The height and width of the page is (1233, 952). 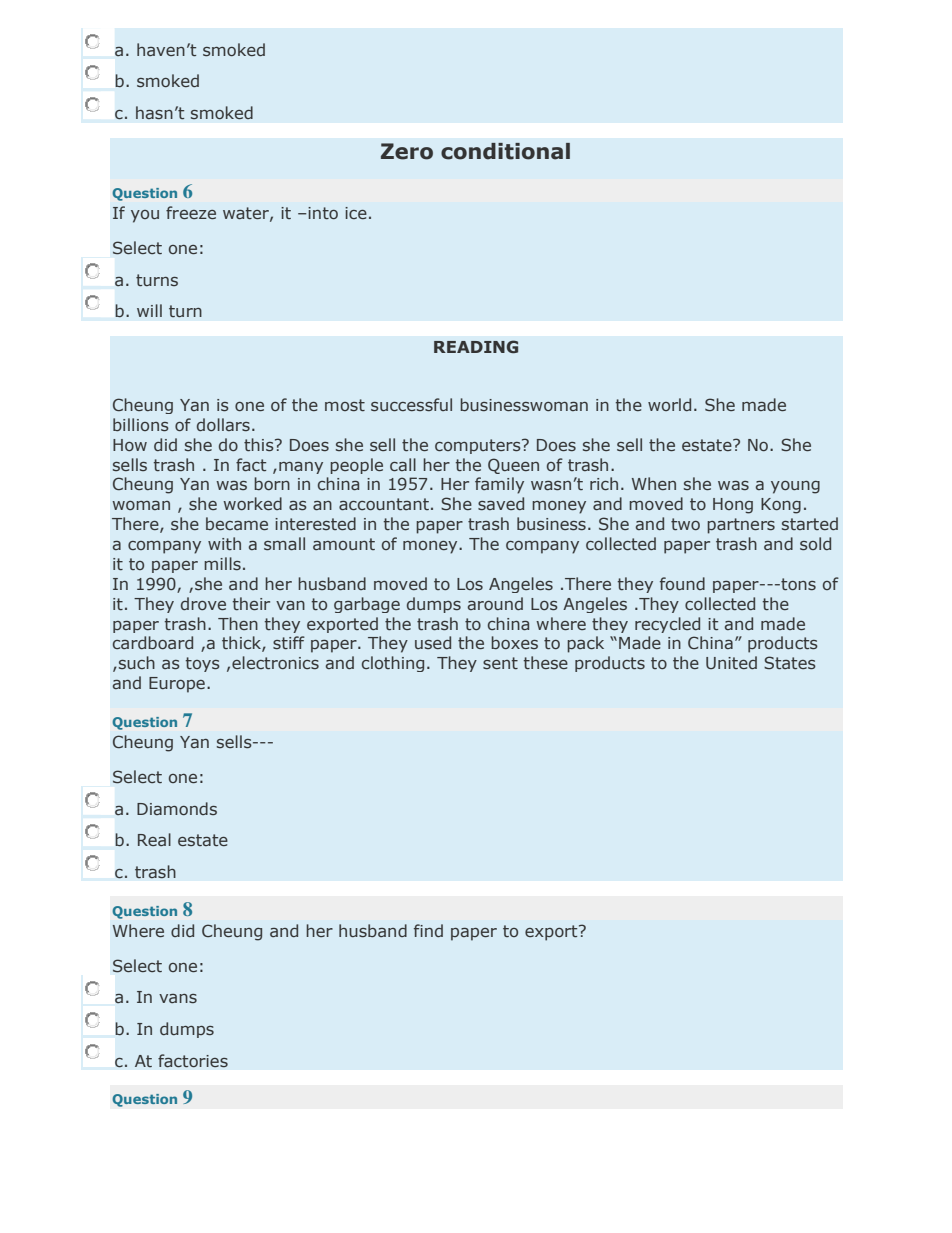 What do you see at coordinates (479, 446) in the page?
I see `computers` at bounding box center [479, 446].
